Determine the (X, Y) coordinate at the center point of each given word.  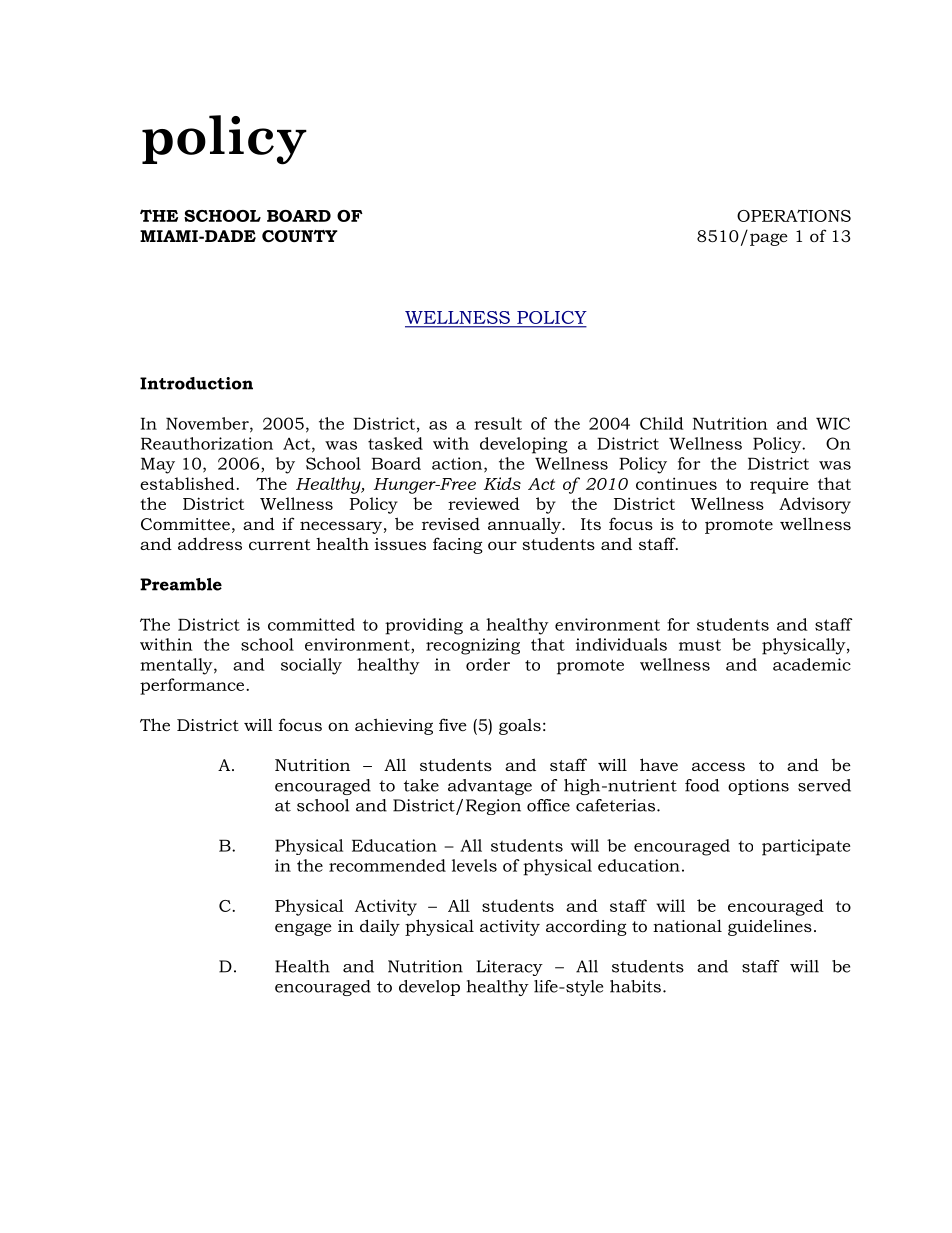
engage (303, 929)
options (758, 787)
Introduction (196, 383)
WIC (833, 423)
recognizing (473, 646)
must (700, 645)
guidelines (770, 927)
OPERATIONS (794, 215)
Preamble (181, 584)
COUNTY (300, 236)
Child (662, 423)
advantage (490, 787)
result (498, 423)
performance (193, 686)
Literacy (509, 968)
